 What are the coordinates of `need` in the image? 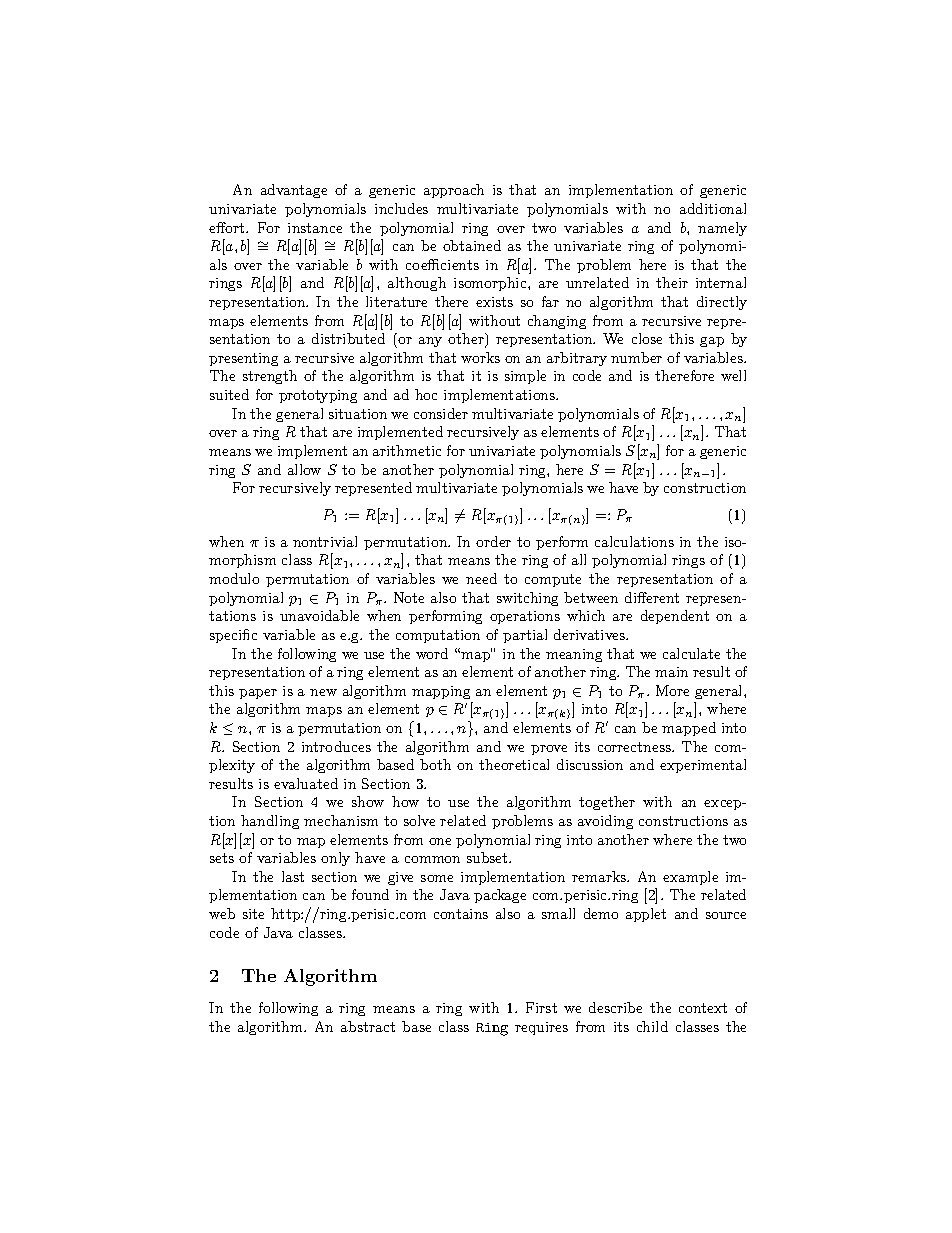 It's located at (481, 578).
